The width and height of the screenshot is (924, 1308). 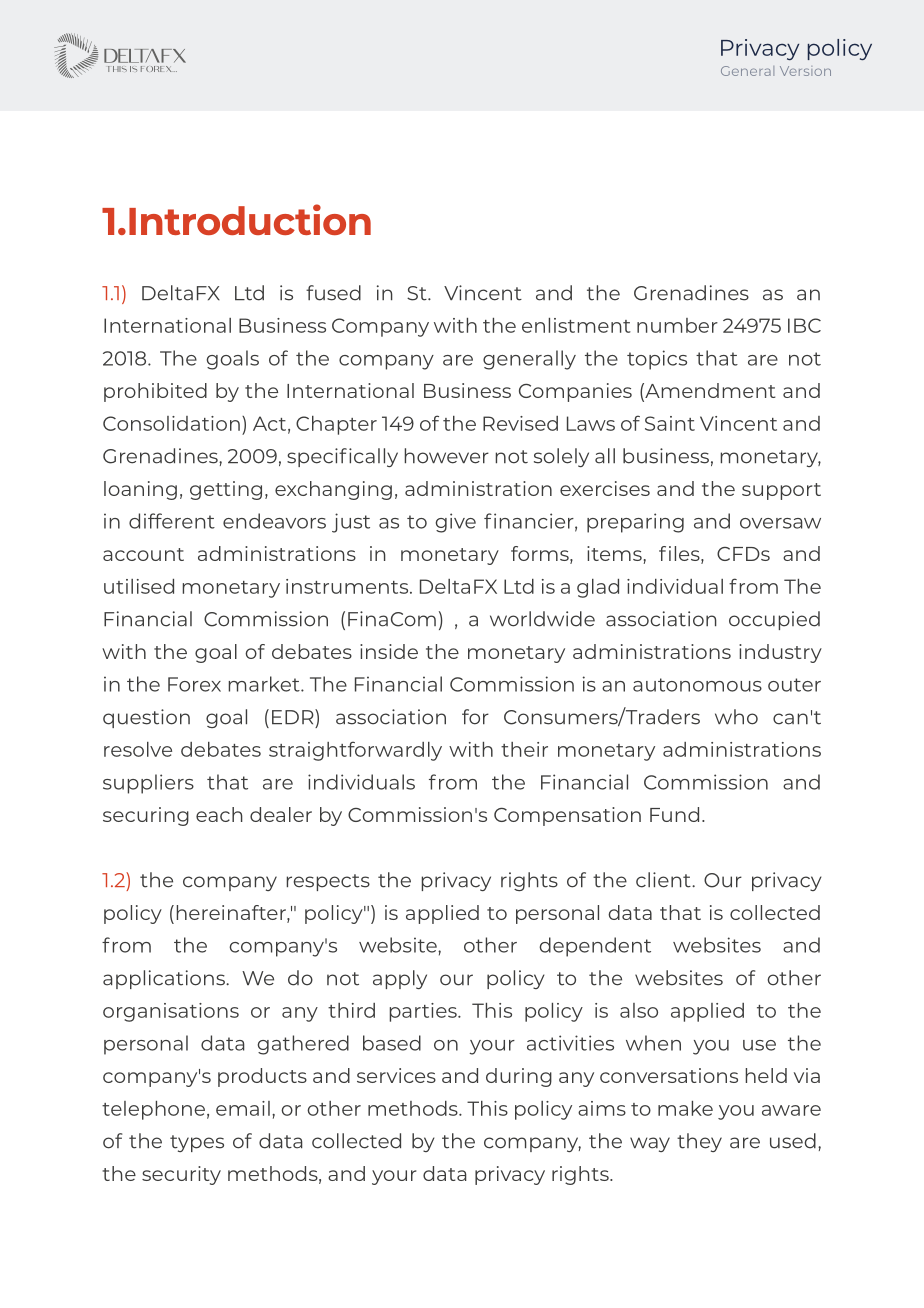 What do you see at coordinates (194, 684) in the screenshot?
I see `Forex` at bounding box center [194, 684].
